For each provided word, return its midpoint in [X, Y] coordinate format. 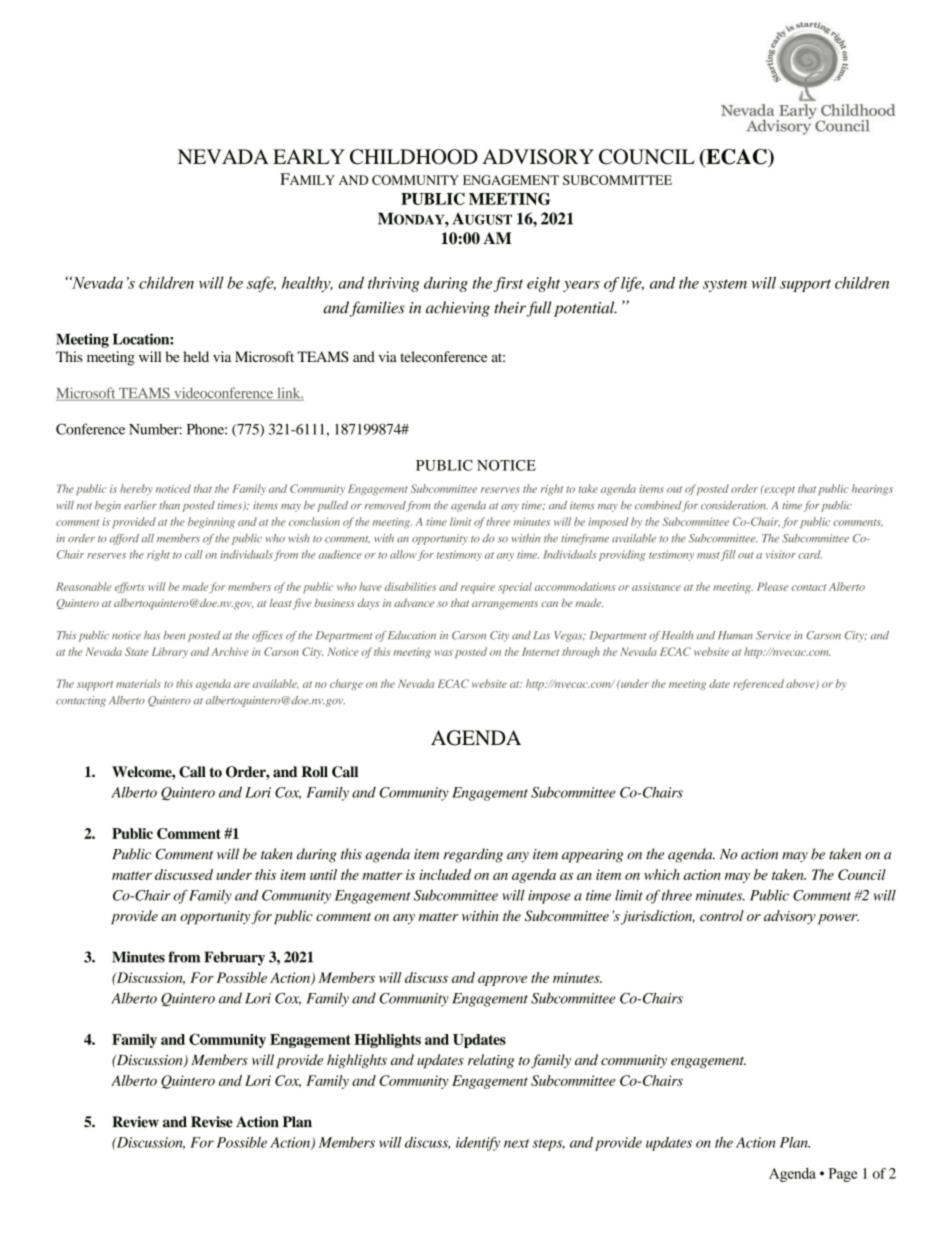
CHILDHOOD [414, 157]
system [725, 285]
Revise [212, 1122]
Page [843, 1175]
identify [478, 1144]
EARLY [309, 156]
